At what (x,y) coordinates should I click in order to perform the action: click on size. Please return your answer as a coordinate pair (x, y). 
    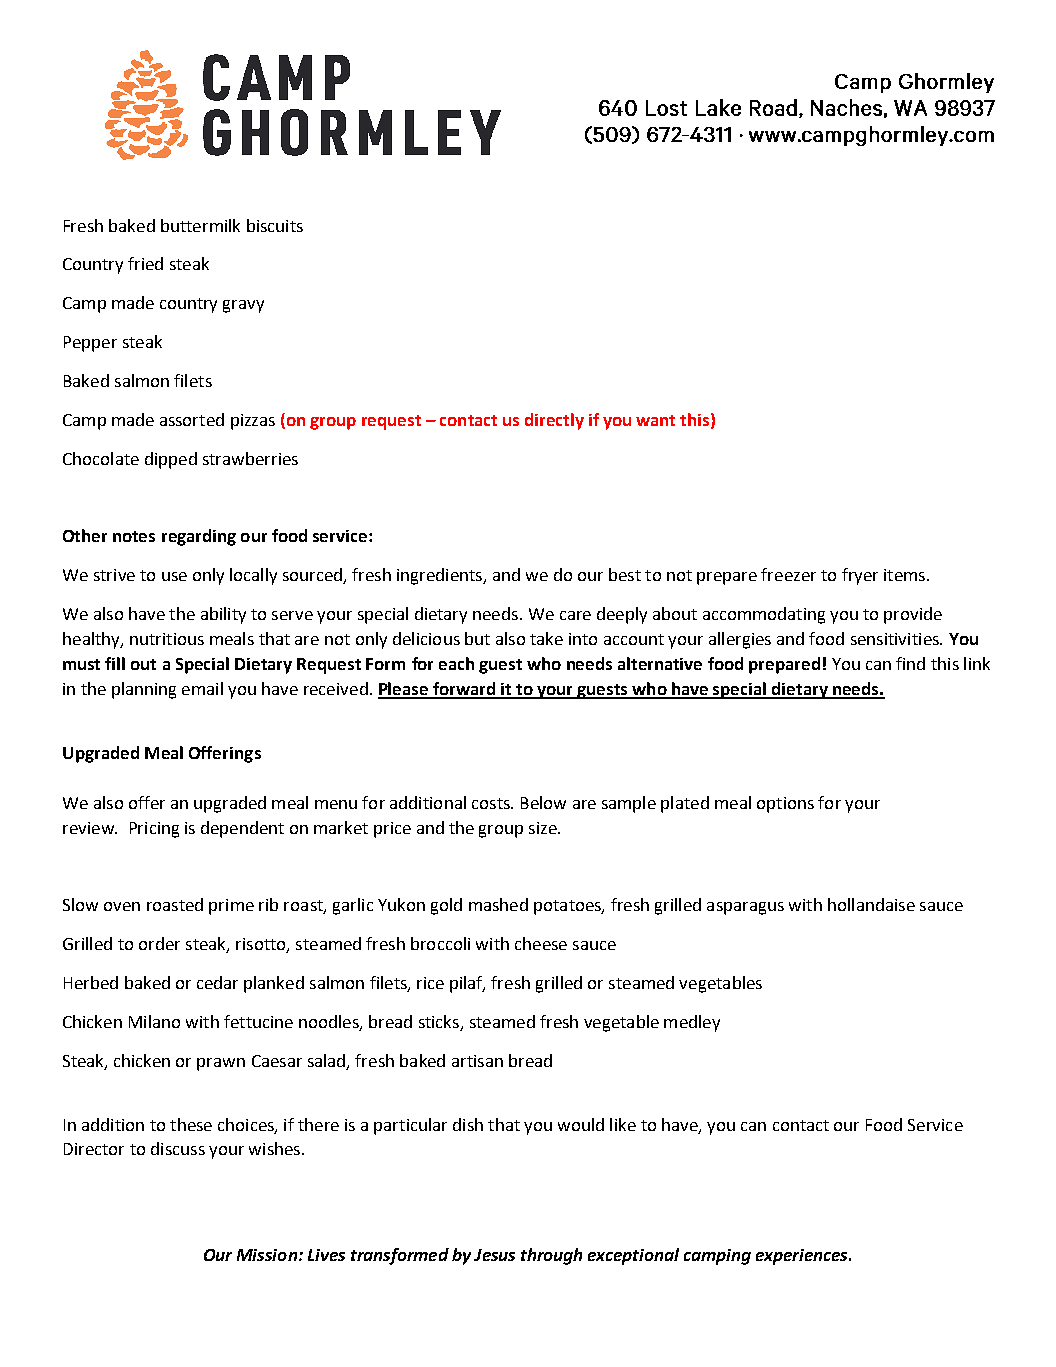
    Looking at the image, I should click on (544, 828).
